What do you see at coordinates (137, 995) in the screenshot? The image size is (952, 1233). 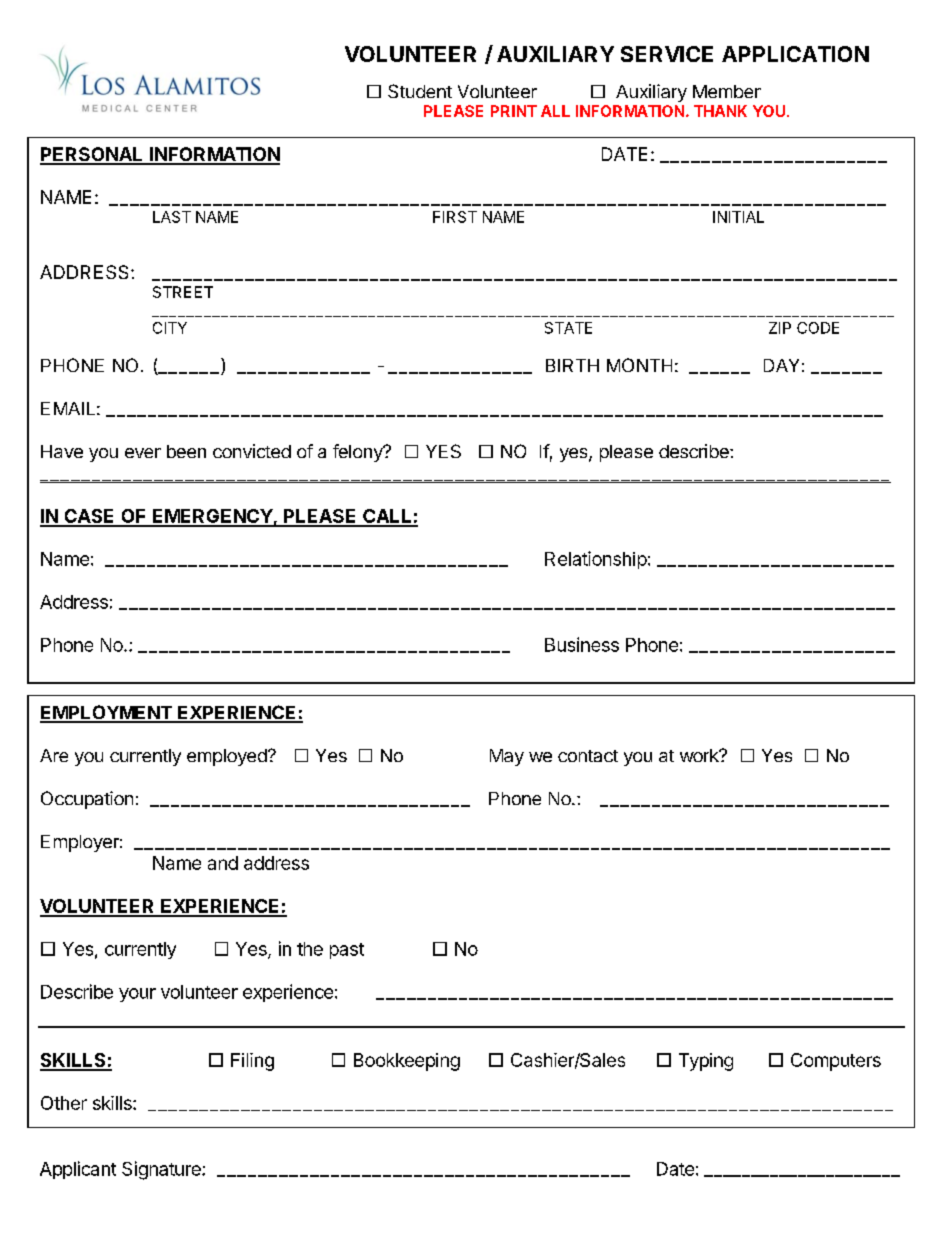 I see `your` at bounding box center [137, 995].
